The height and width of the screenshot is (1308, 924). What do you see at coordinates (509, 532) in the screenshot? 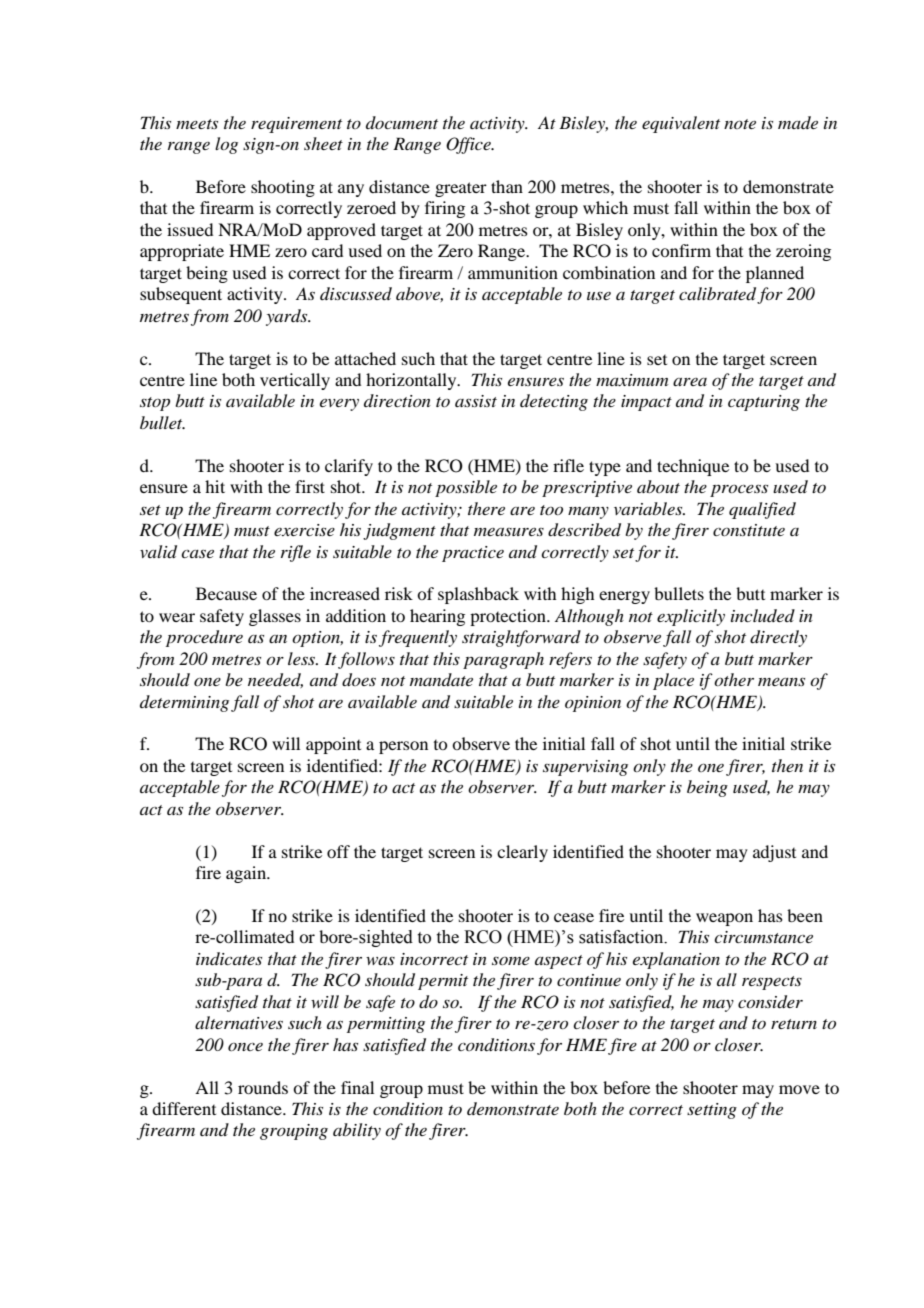
I see `measures` at bounding box center [509, 532].
